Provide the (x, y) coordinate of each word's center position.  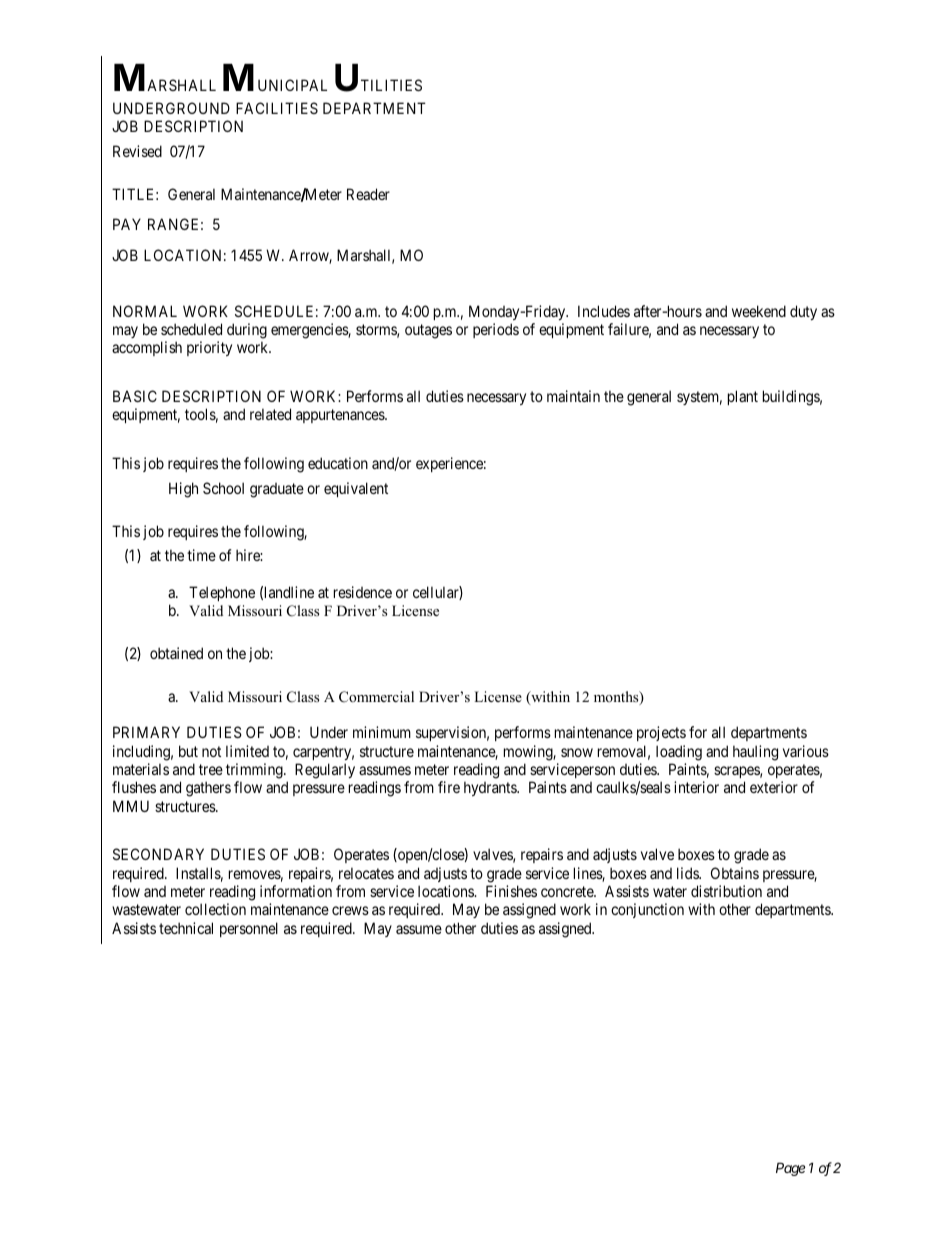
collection (215, 909)
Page (790, 1169)
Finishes (511, 891)
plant (743, 397)
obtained (176, 653)
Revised (137, 151)
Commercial (376, 697)
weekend (759, 311)
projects (661, 733)
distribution (726, 891)
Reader (368, 194)
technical (186, 928)
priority (209, 348)
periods (496, 330)
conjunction (647, 910)
